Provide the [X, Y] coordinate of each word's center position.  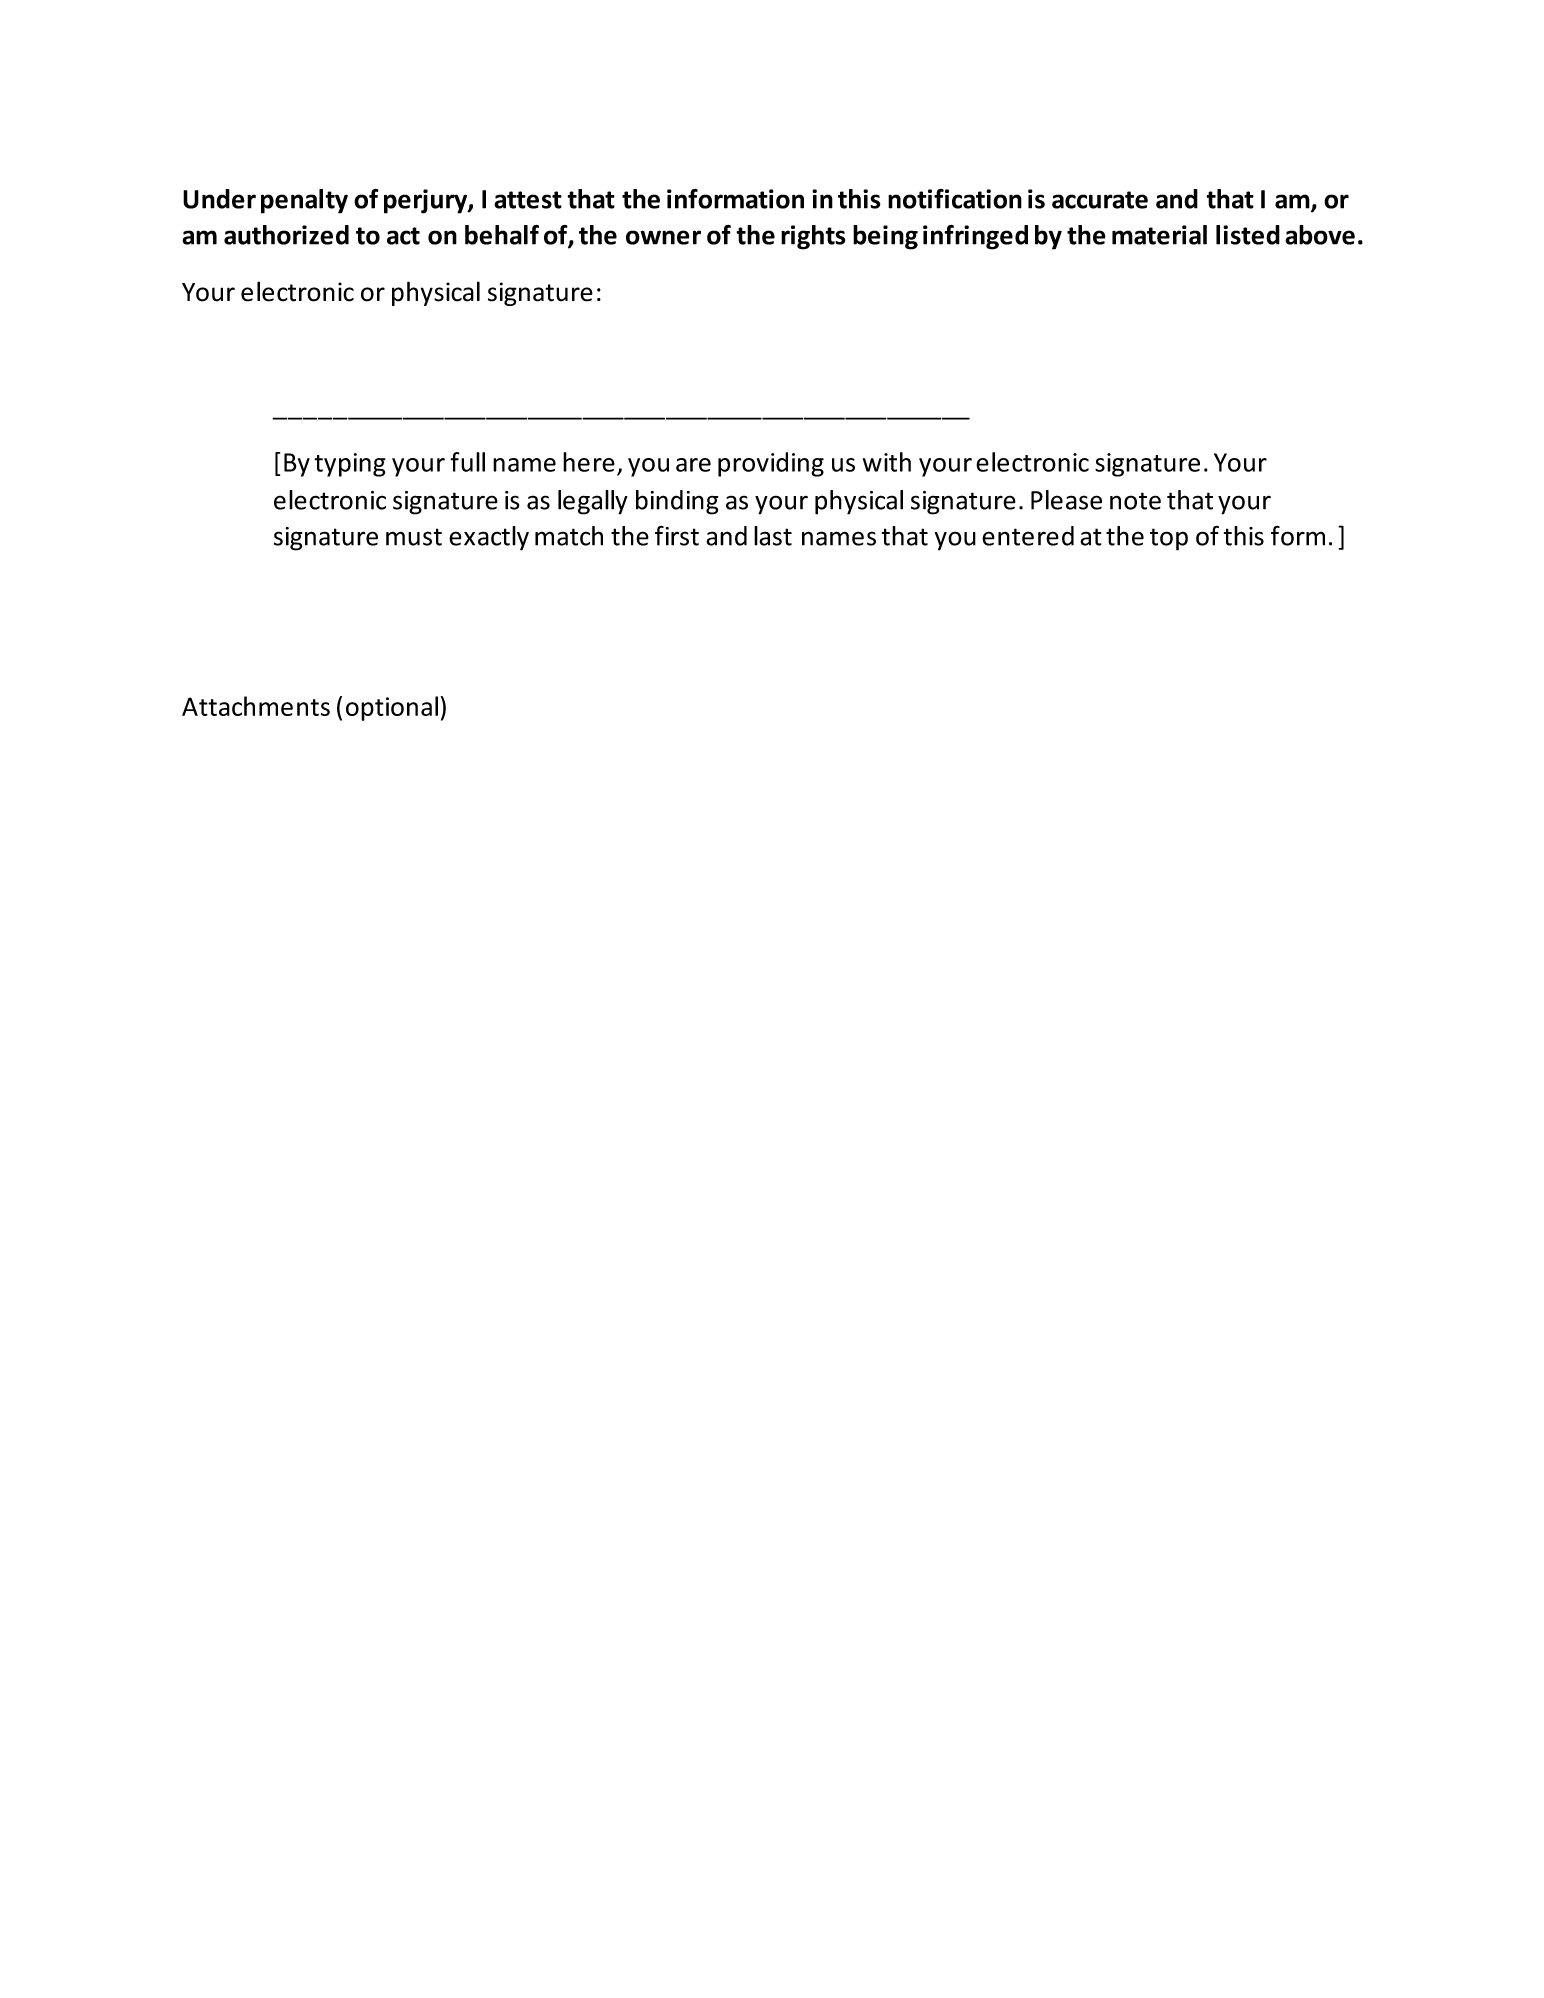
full [467, 462]
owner [663, 237]
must [414, 537]
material [1159, 235]
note [1135, 501]
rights [813, 237]
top [1169, 539]
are [693, 465]
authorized [286, 235]
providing [771, 464]
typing [350, 465]
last [773, 536]
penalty [304, 201]
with [887, 462]
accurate [1100, 200]
